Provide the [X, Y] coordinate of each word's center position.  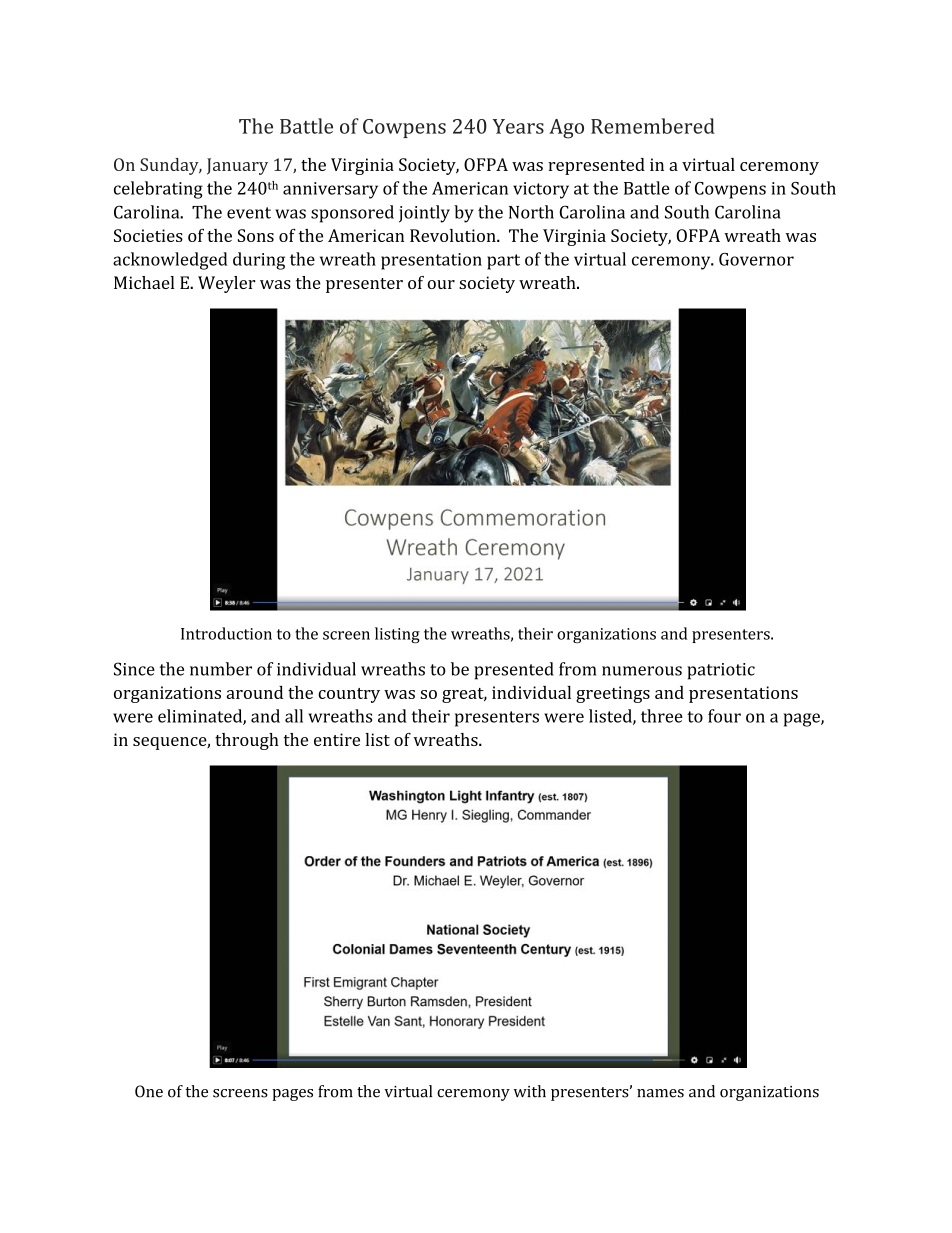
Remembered [653, 126]
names [660, 1093]
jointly [424, 214]
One [149, 1091]
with [530, 1091]
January [237, 166]
